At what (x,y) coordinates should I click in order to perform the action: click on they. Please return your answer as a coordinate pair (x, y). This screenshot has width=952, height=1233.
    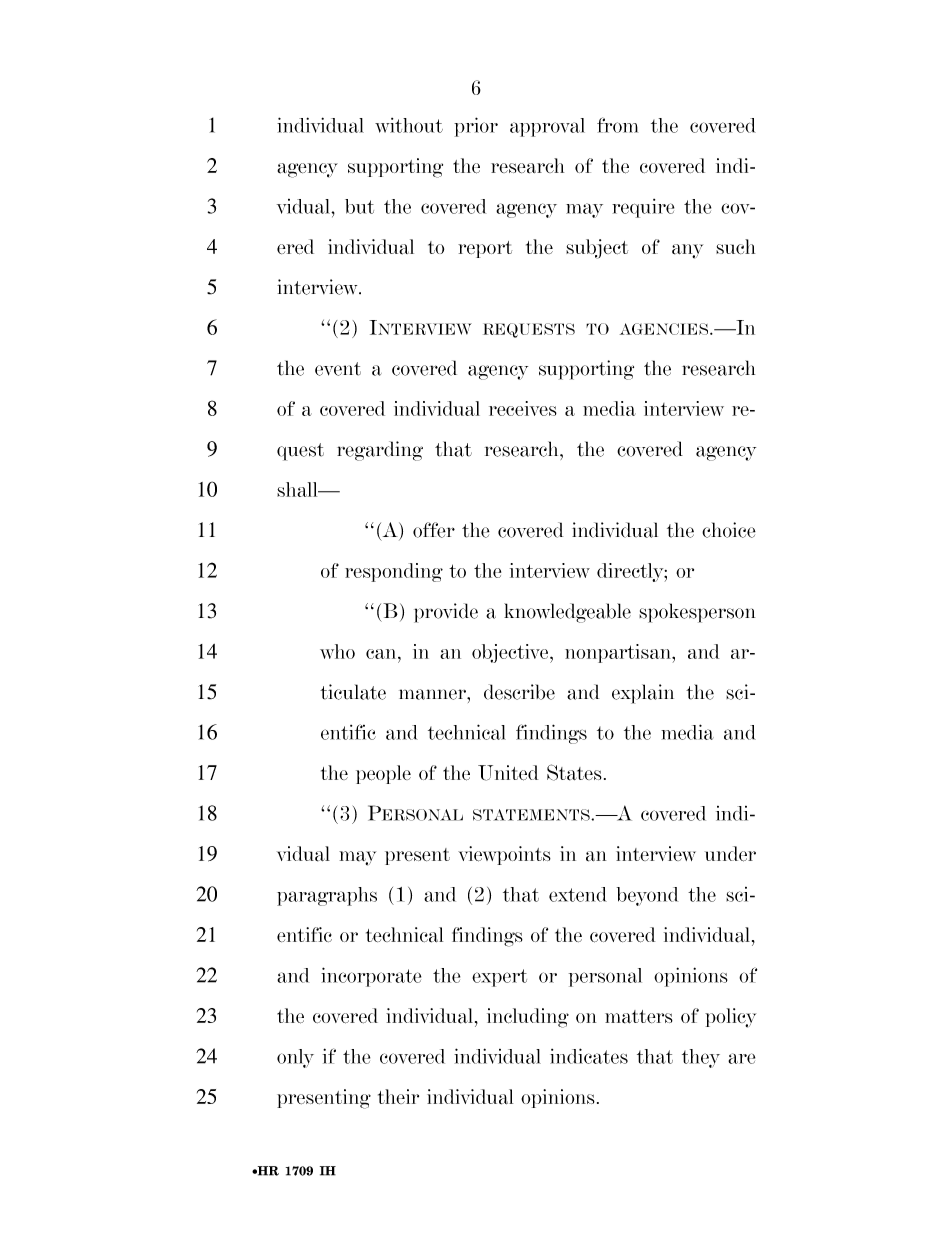
    Looking at the image, I should click on (701, 1058).
